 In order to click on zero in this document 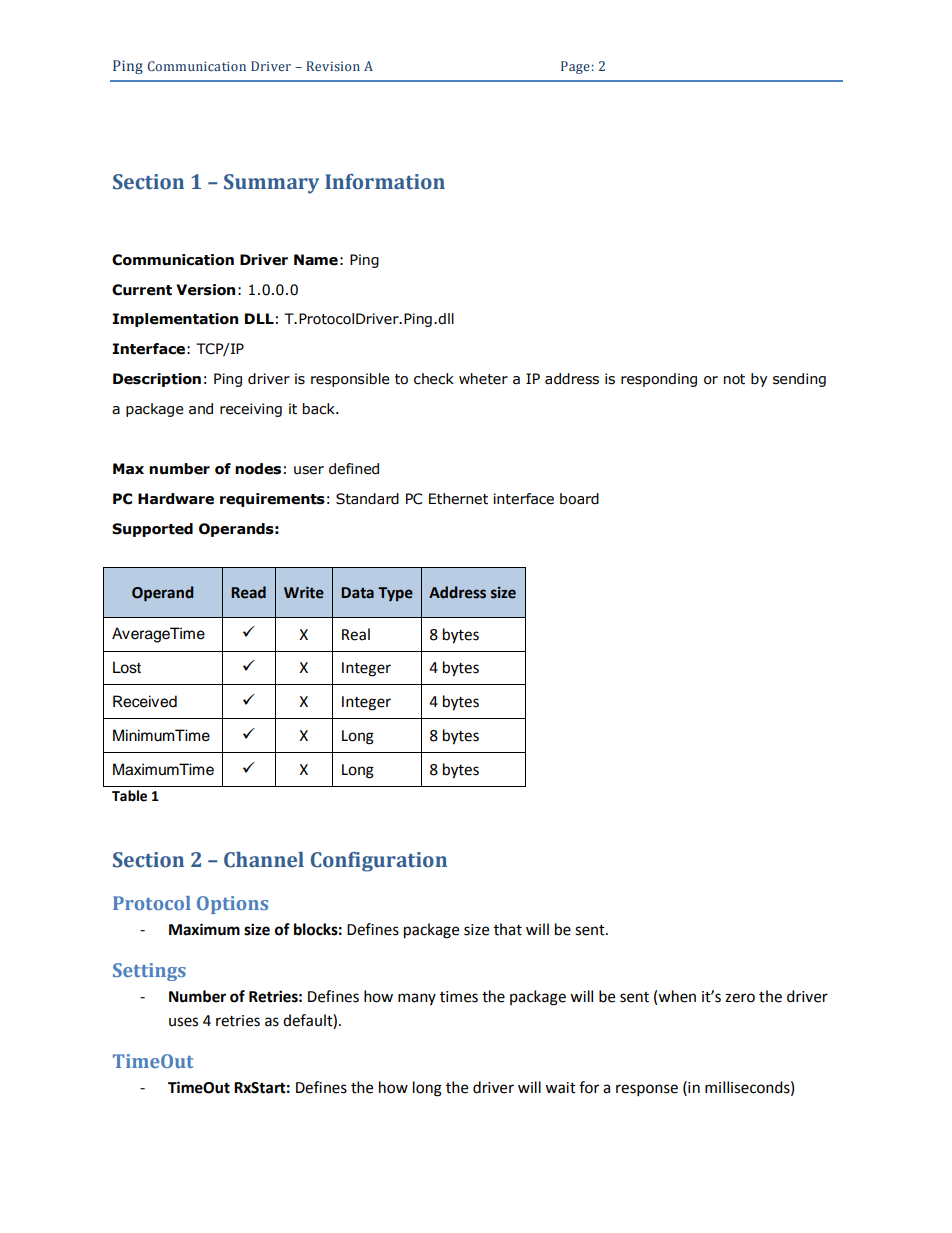, I will do `click(740, 998)`.
